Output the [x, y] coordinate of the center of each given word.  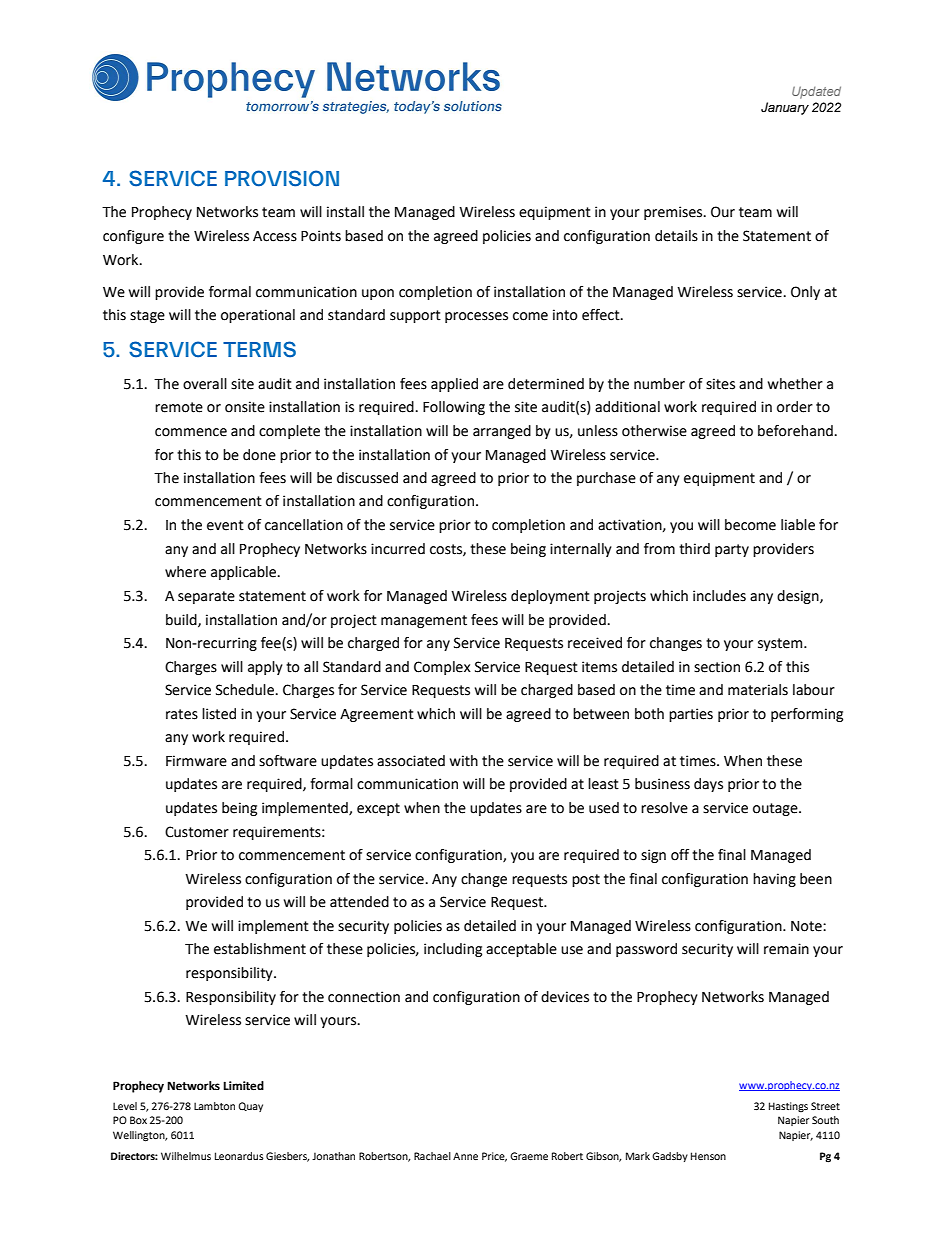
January [785, 108]
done [259, 455]
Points [321, 236]
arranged [502, 432]
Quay [250, 1107]
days [708, 785]
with [464, 761]
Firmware [196, 761]
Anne [465, 1156]
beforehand [795, 431]
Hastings [788, 1107]
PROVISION [282, 178]
